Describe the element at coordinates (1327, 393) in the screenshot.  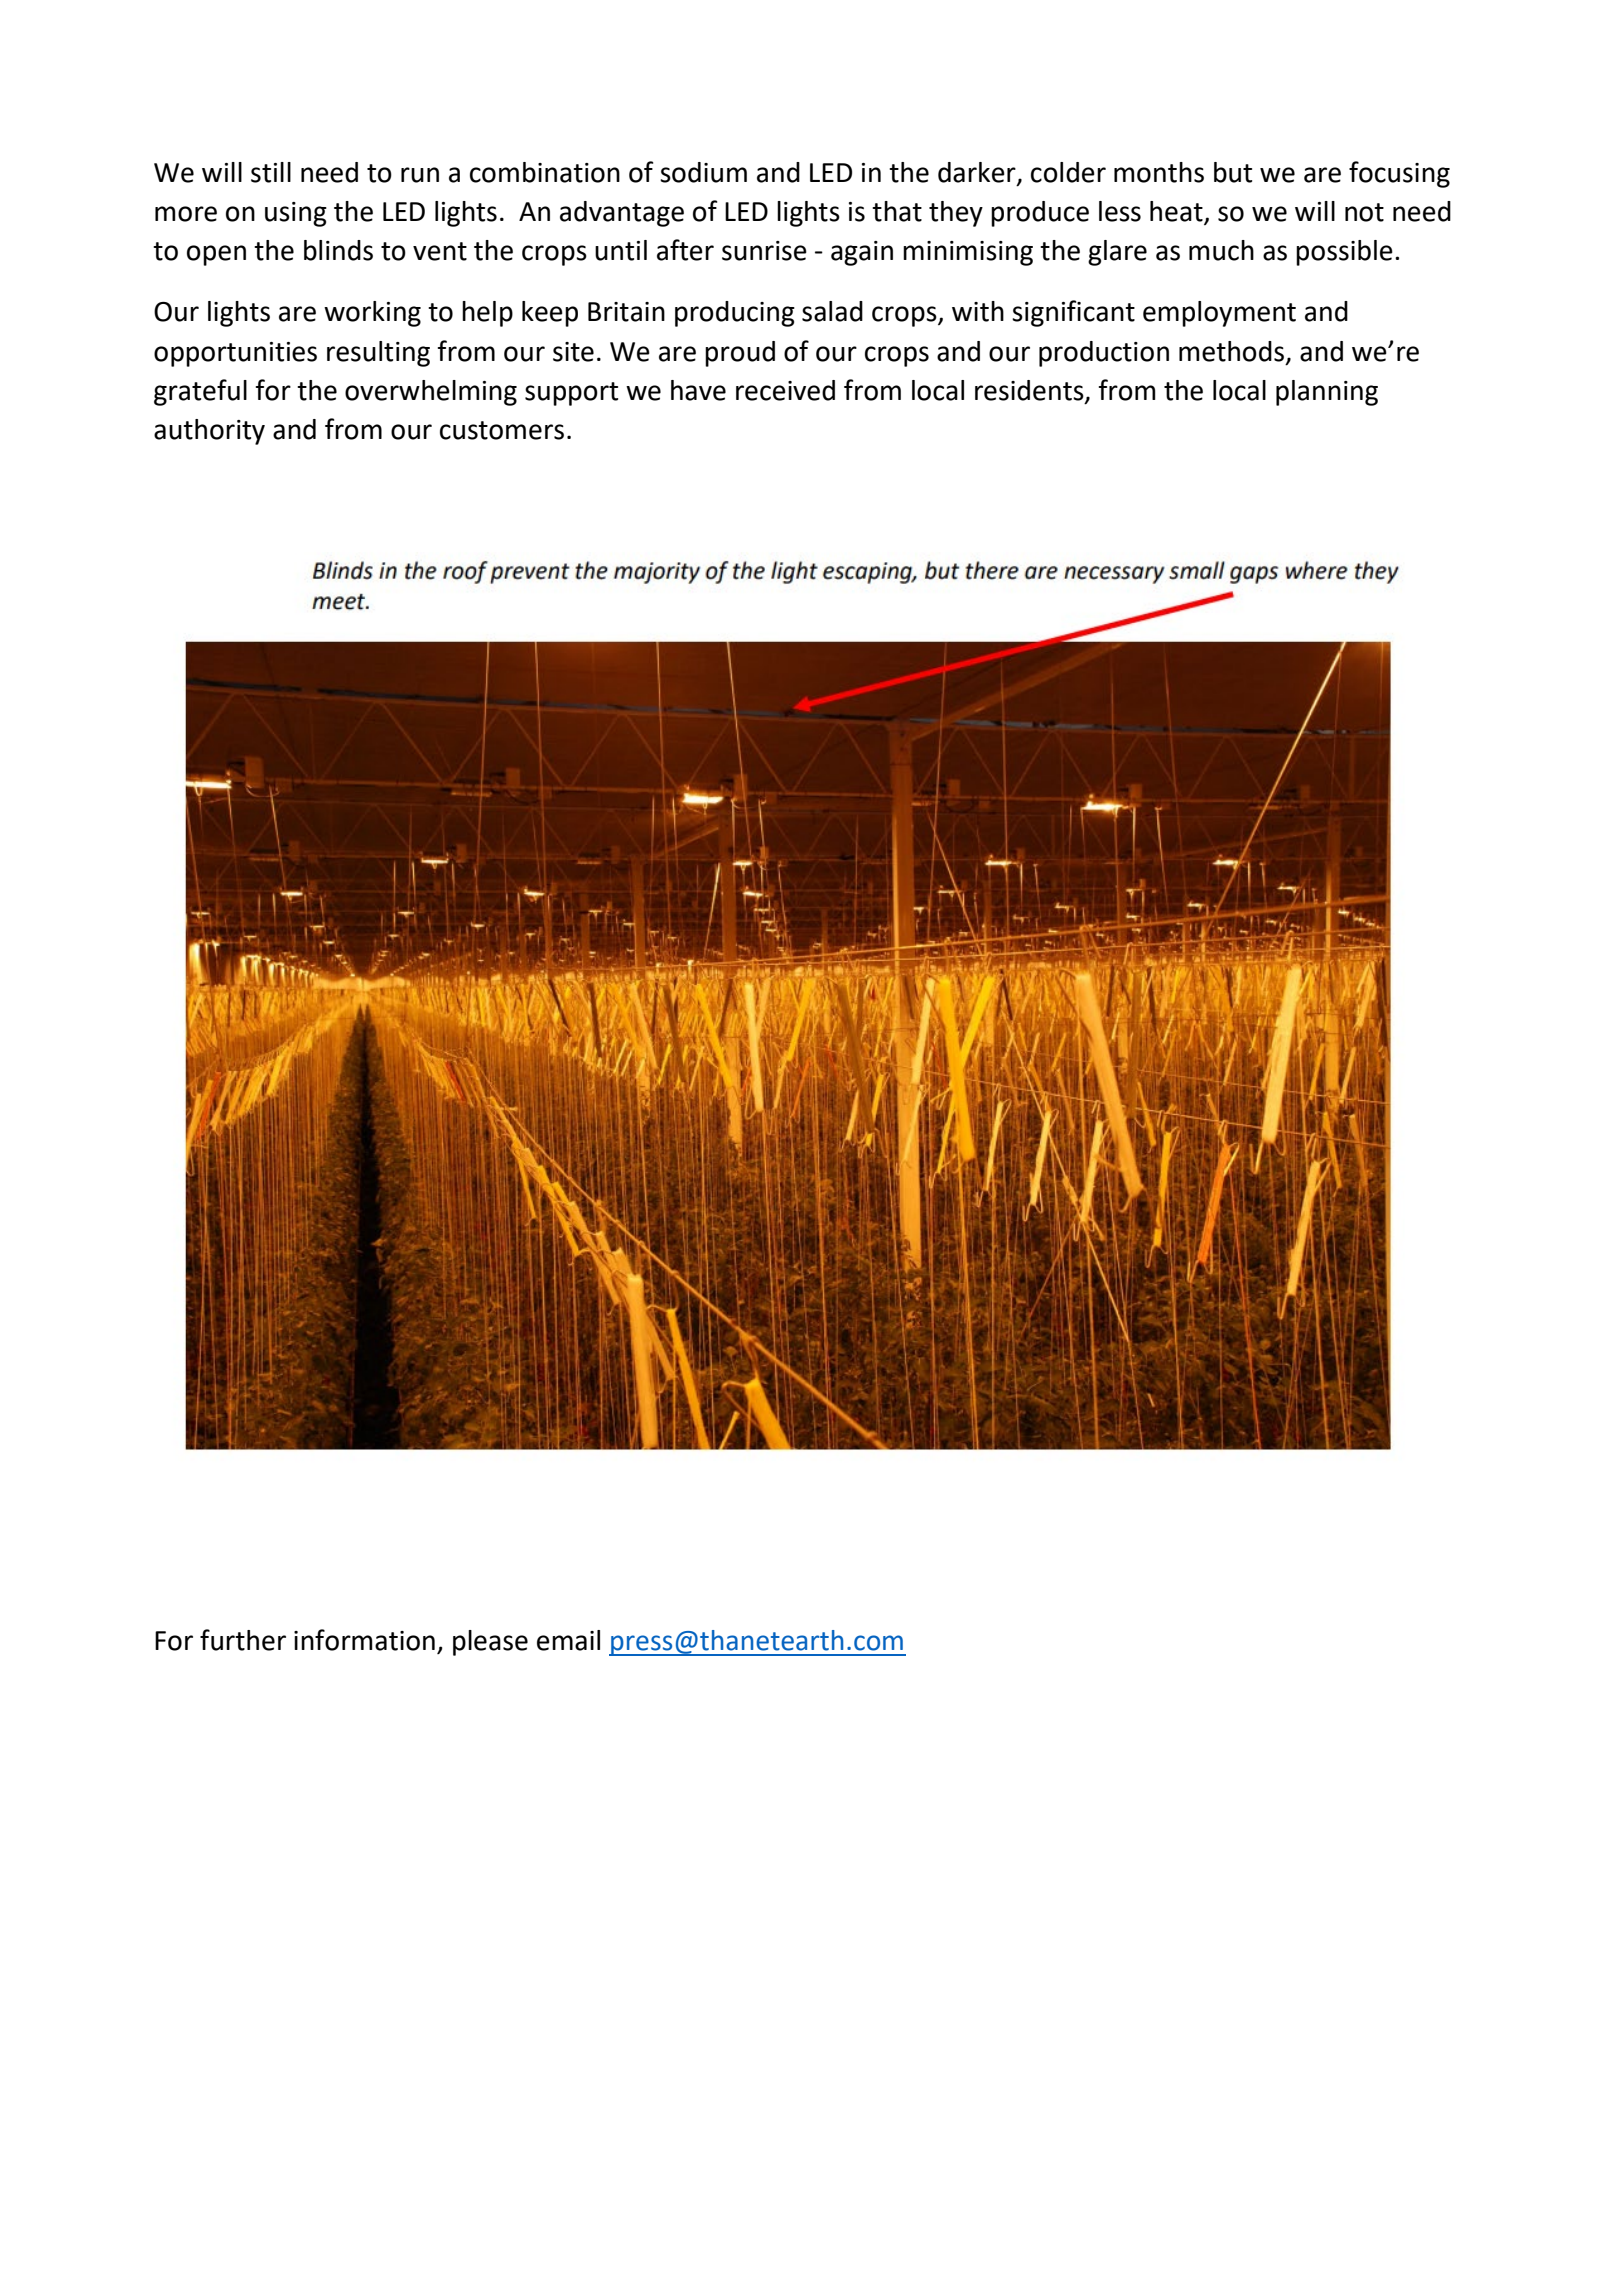
I see `planning` at that location.
